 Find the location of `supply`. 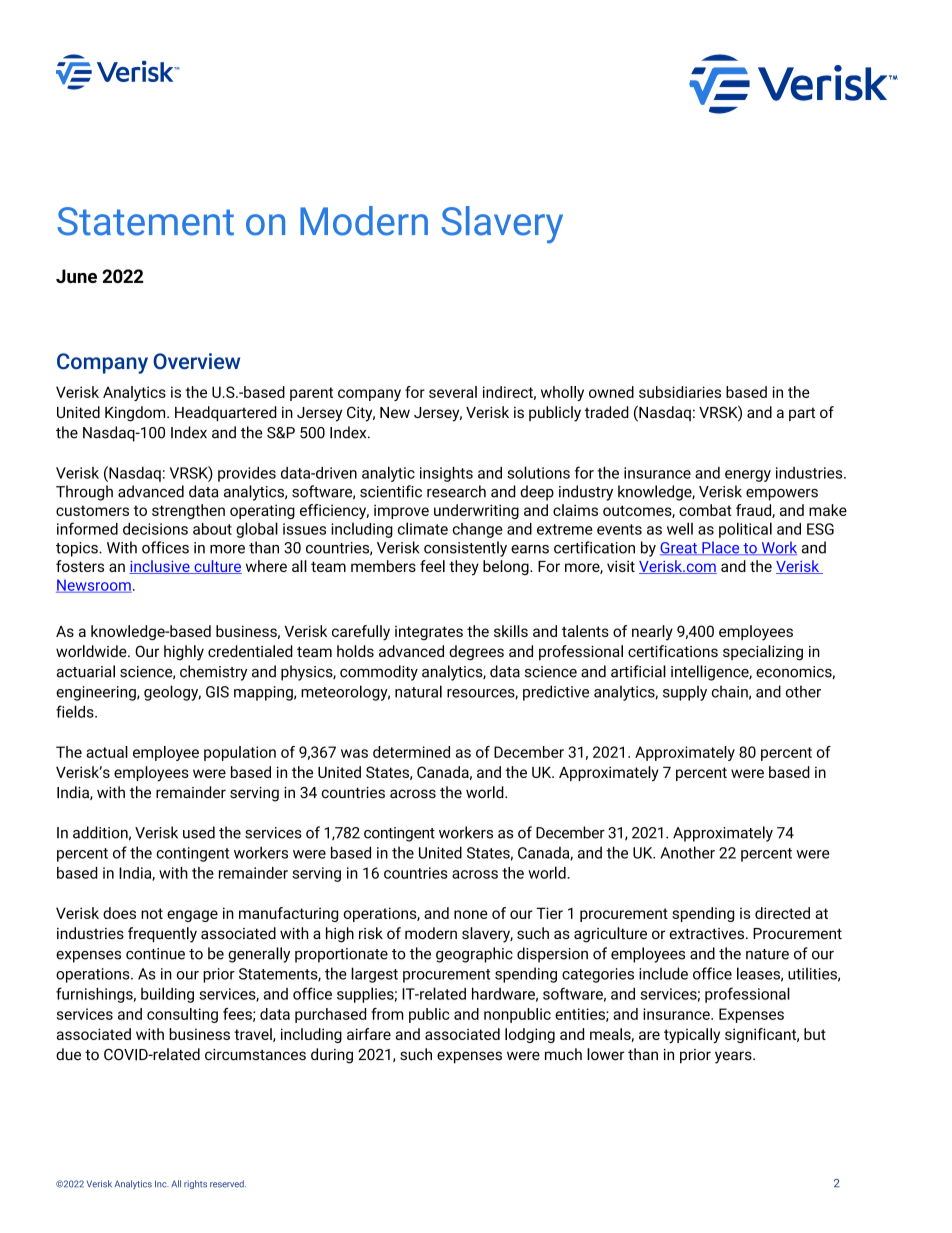

supply is located at coordinates (685, 693).
